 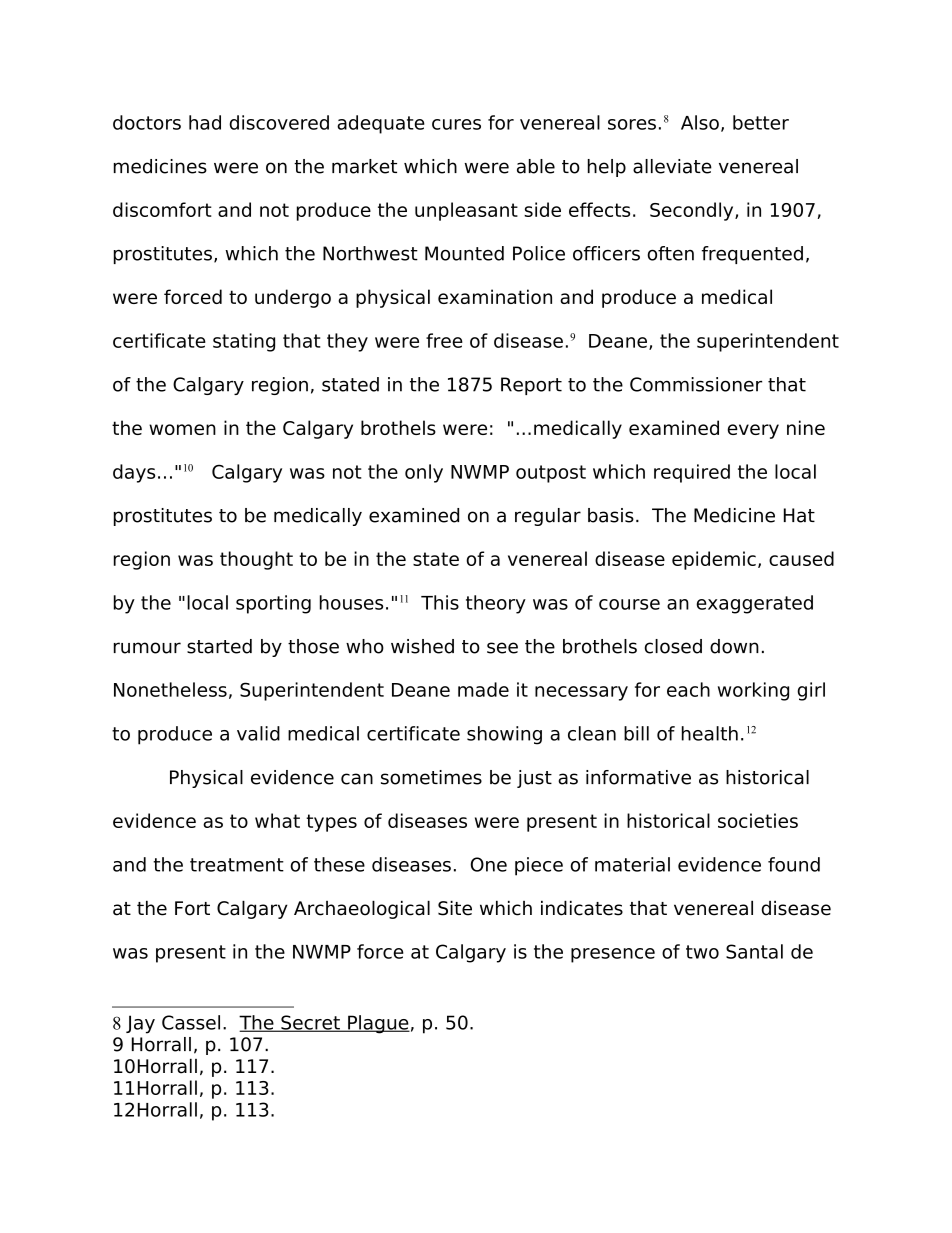 What do you see at coordinates (205, 122) in the page?
I see `had` at bounding box center [205, 122].
